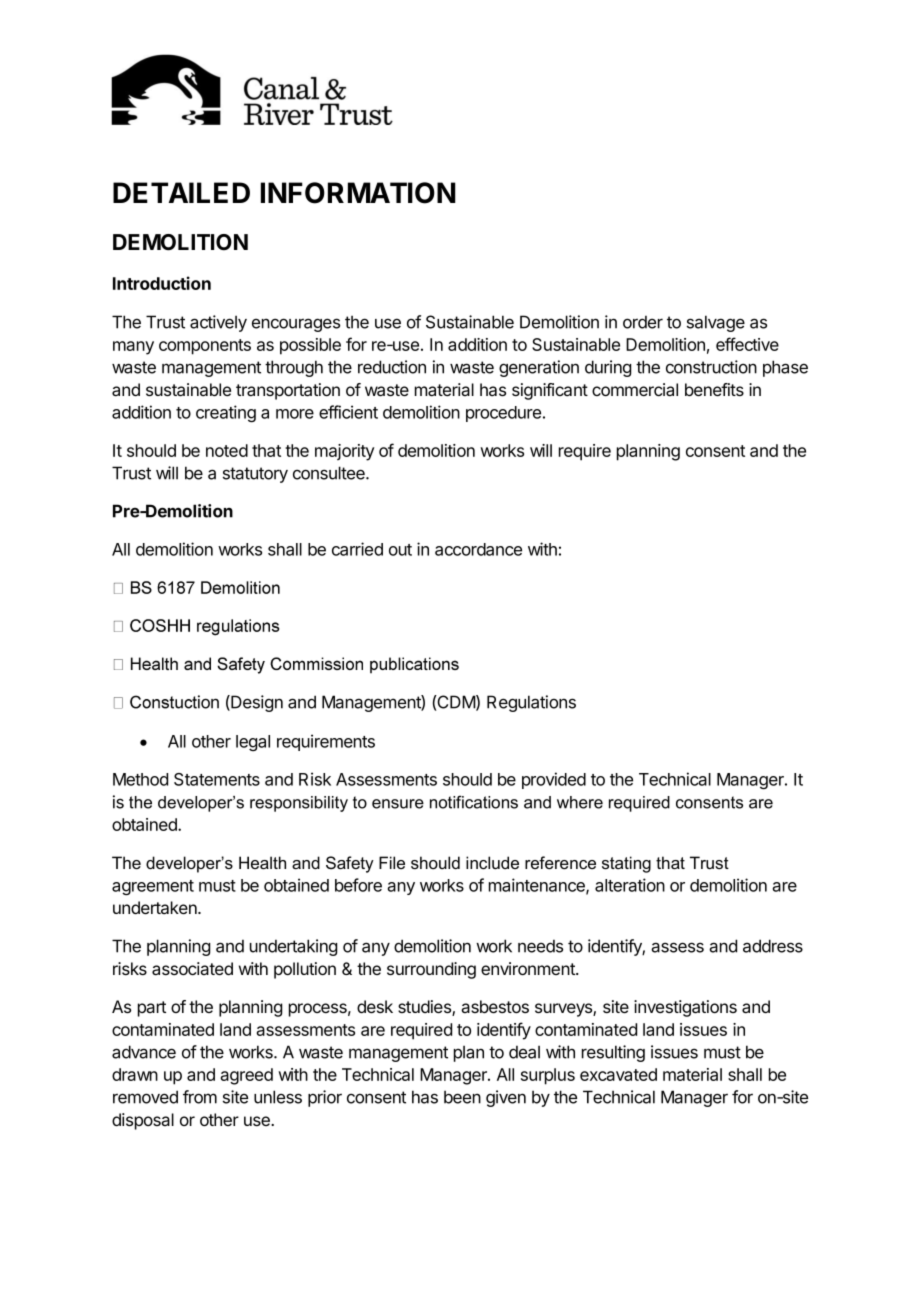  Describe the element at coordinates (358, 193) in the screenshot. I see `INFORMATION` at that location.
